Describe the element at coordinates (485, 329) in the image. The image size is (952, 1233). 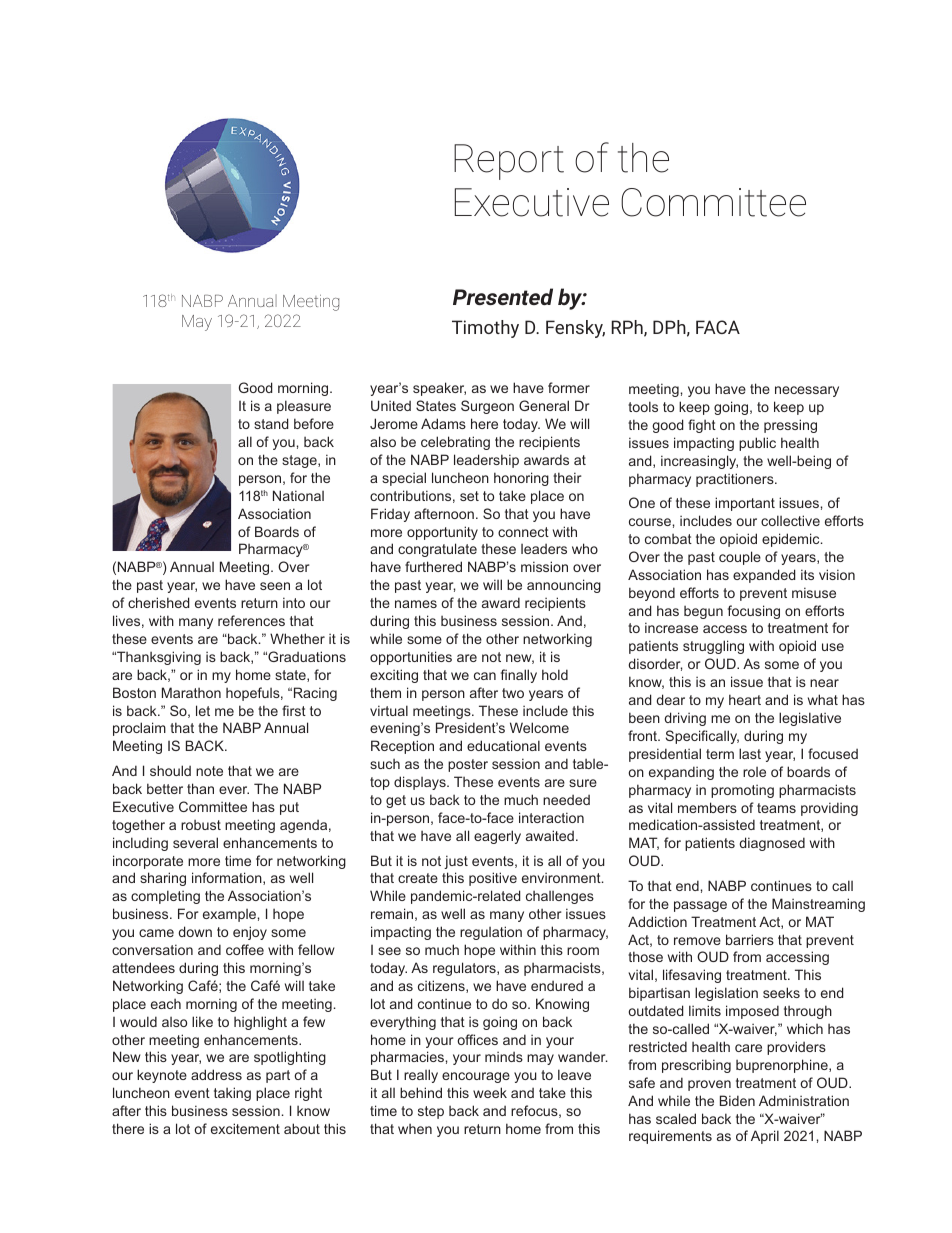
I see `Timothy` at that location.
